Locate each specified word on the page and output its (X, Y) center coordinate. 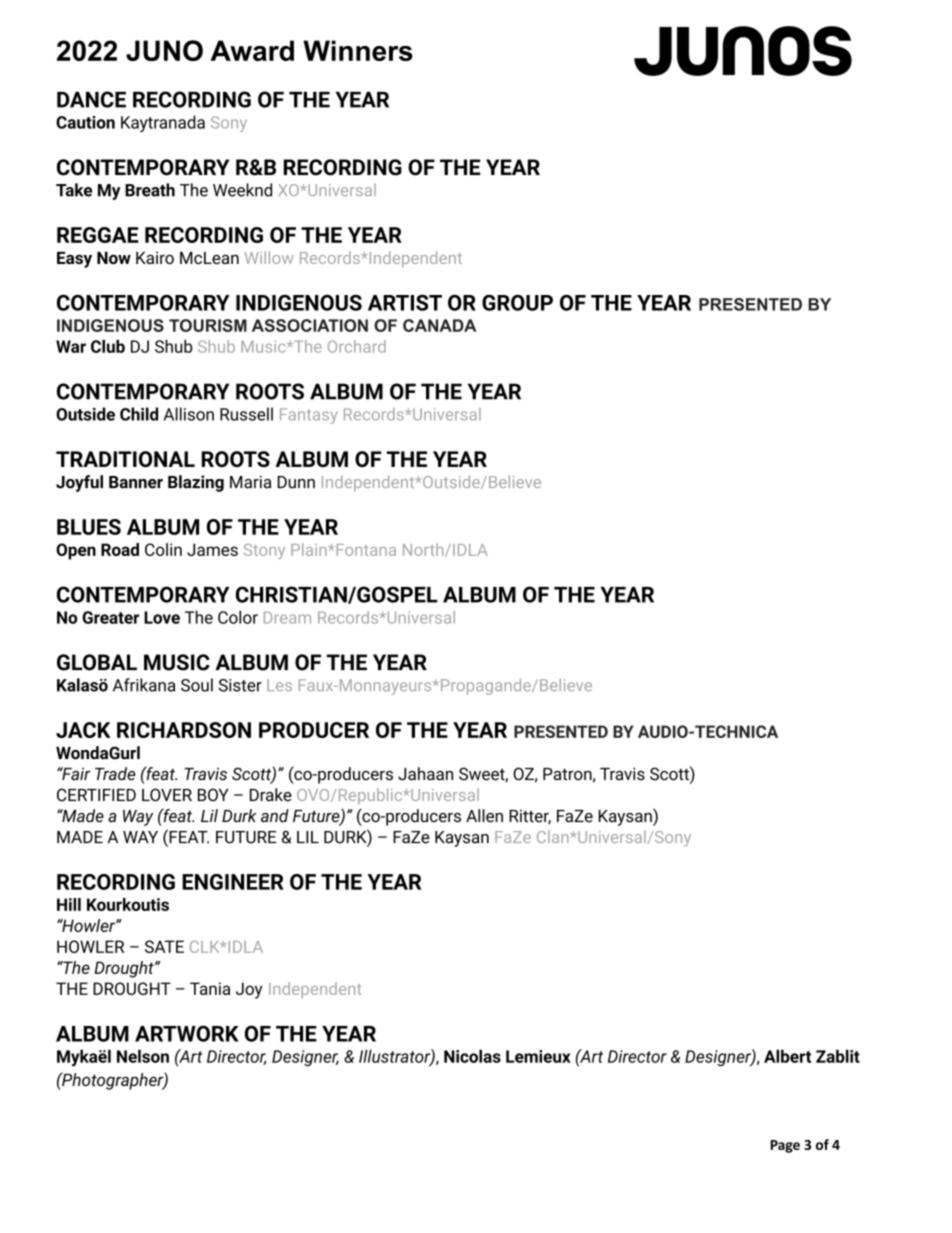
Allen (484, 816)
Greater (110, 617)
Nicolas (472, 1056)
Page (785, 1146)
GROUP (517, 302)
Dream (287, 617)
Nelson (143, 1056)
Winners (358, 50)
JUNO (164, 50)
